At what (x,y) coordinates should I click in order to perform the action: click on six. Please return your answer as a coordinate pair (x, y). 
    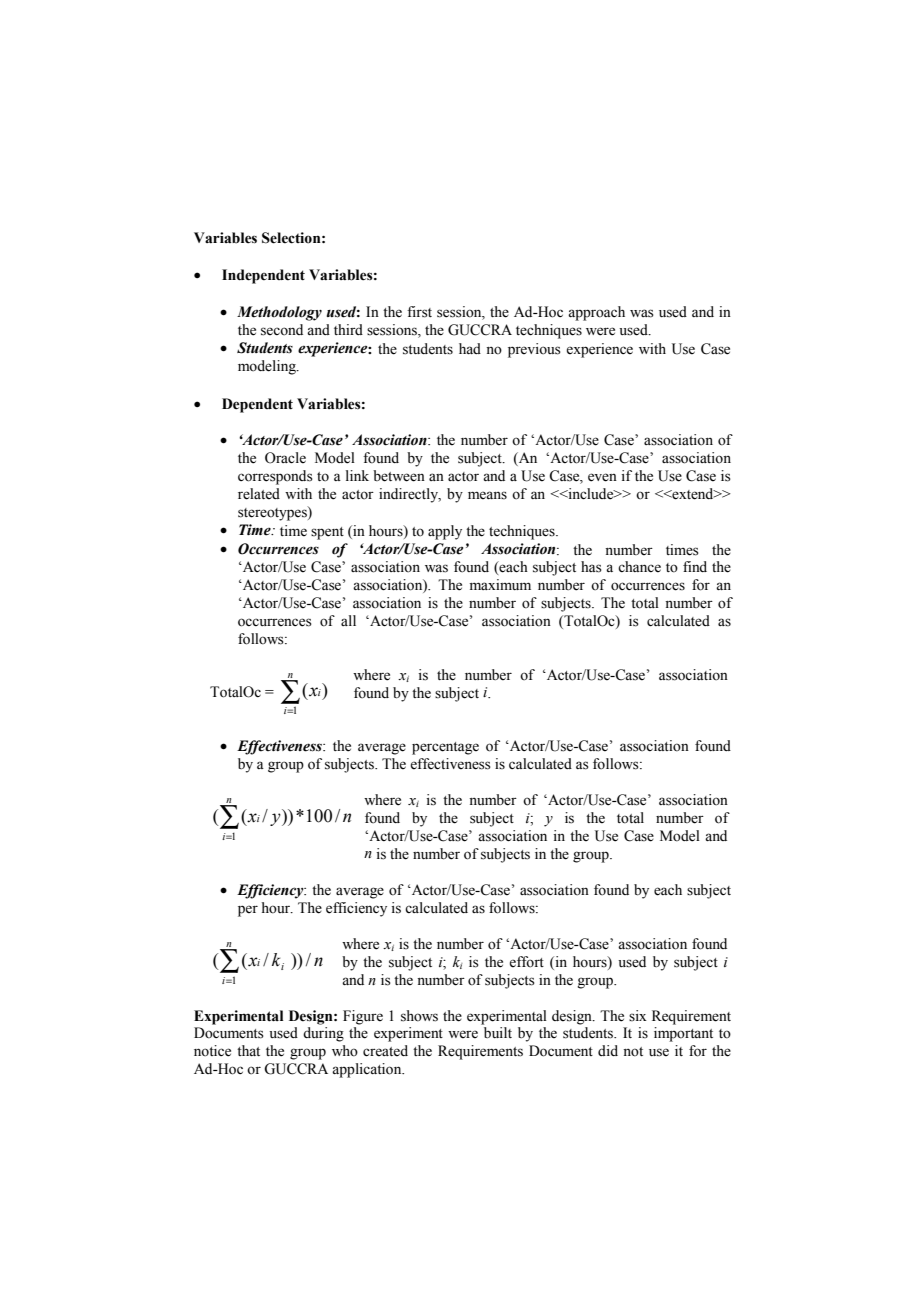
    Looking at the image, I should click on (638, 1016).
